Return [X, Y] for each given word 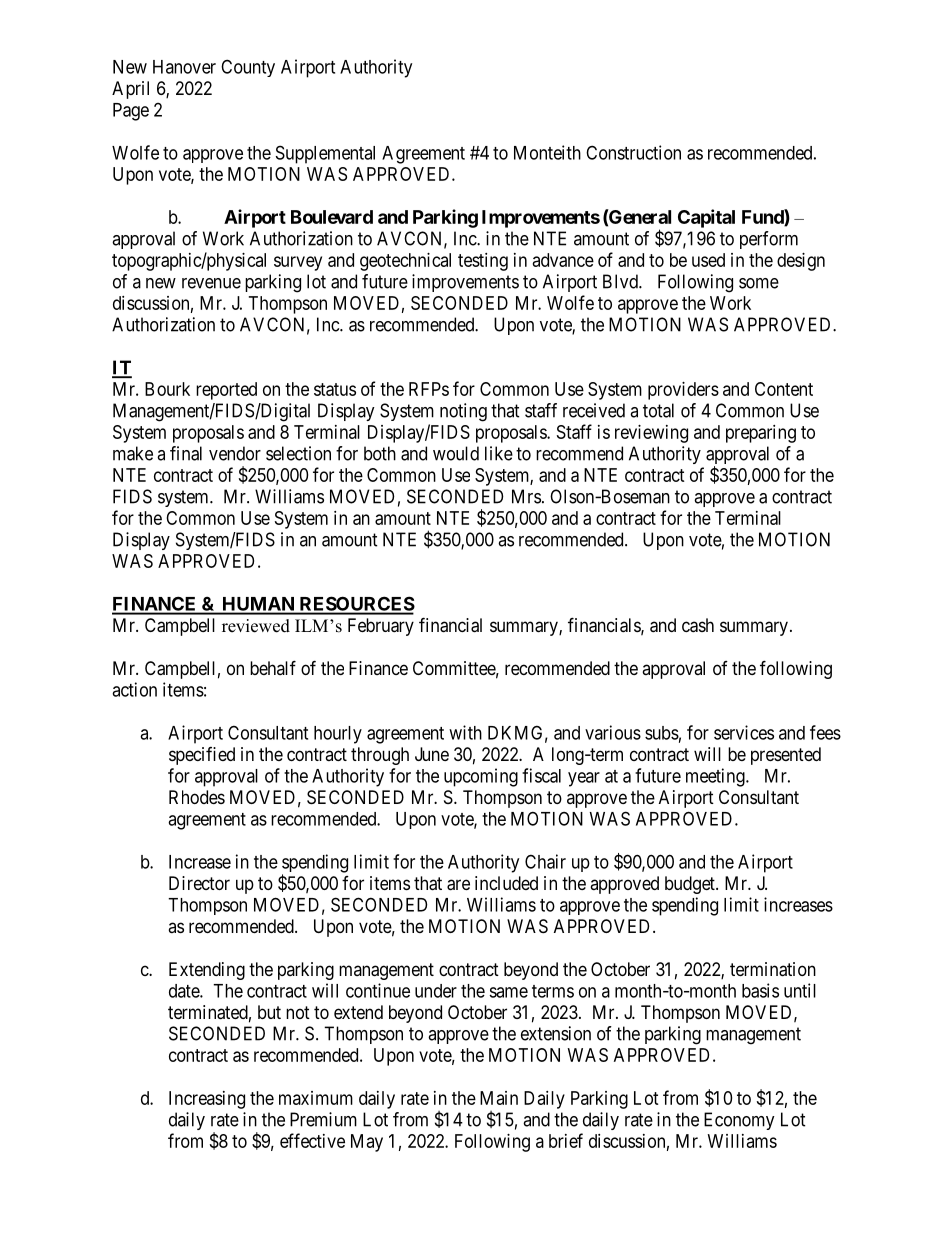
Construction [633, 152]
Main [499, 1098]
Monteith [547, 152]
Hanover [184, 67]
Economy [739, 1121]
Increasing [207, 1100]
